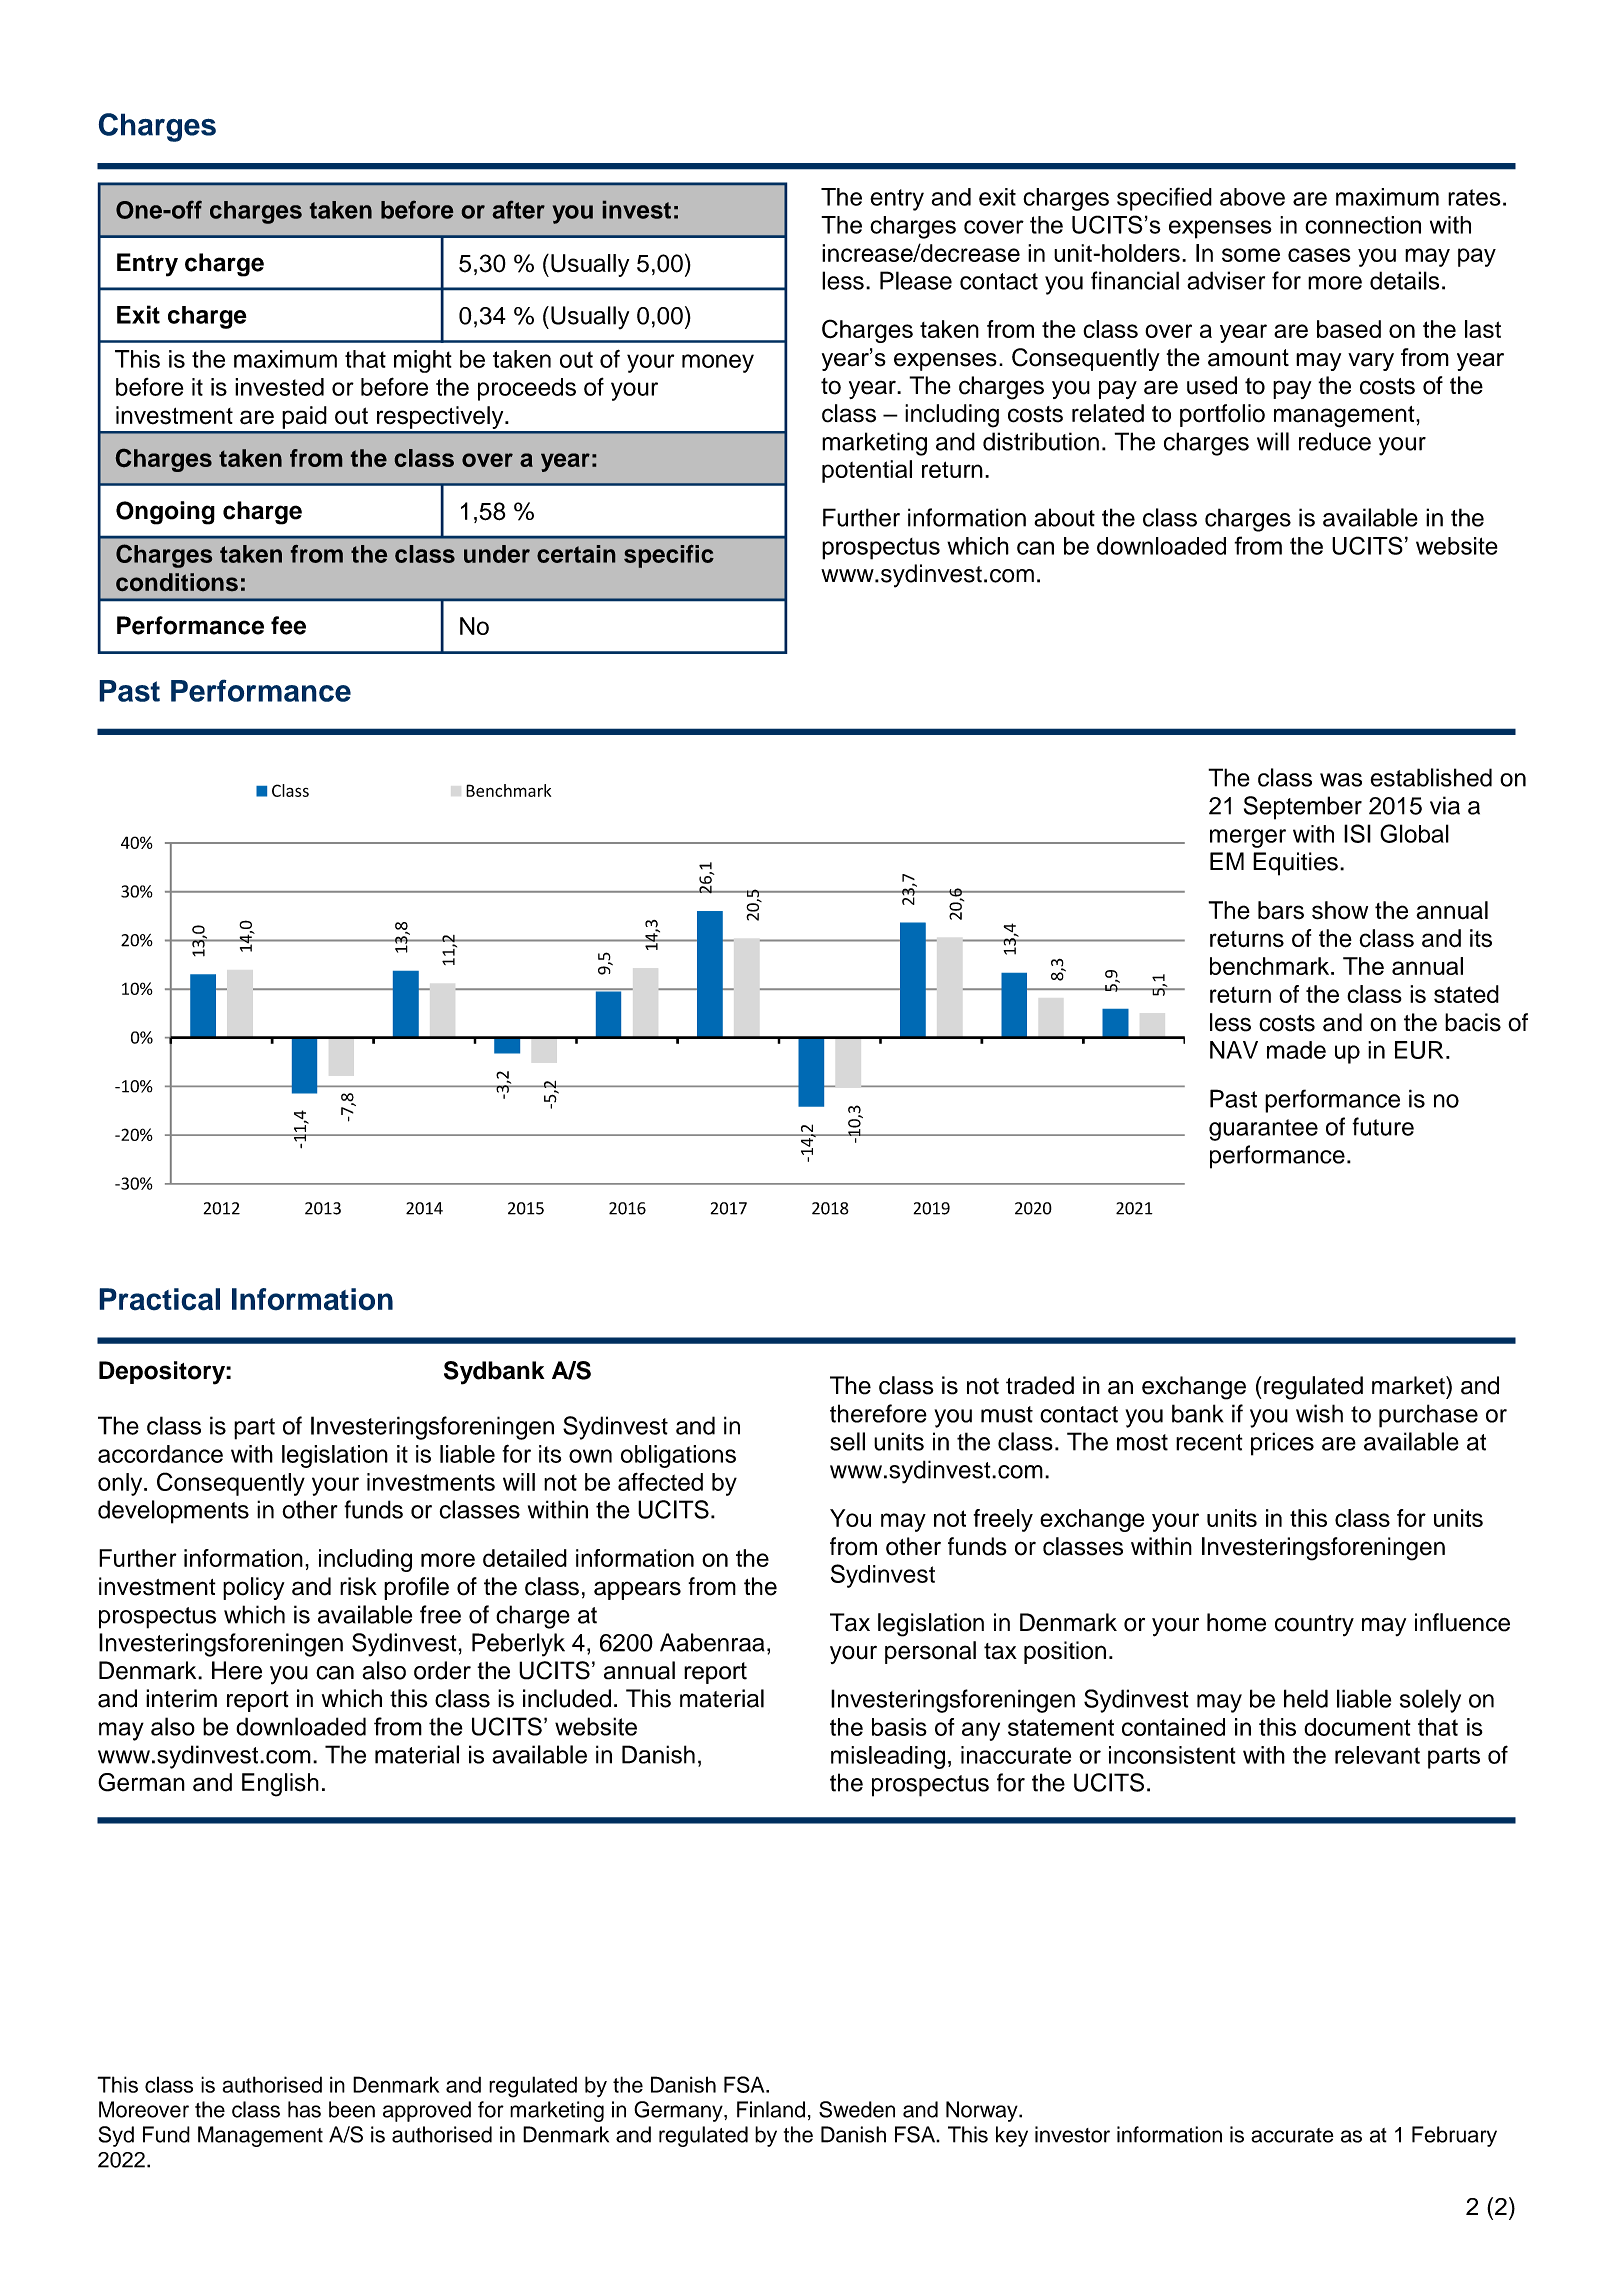  I want to click on sell, so click(847, 1441).
